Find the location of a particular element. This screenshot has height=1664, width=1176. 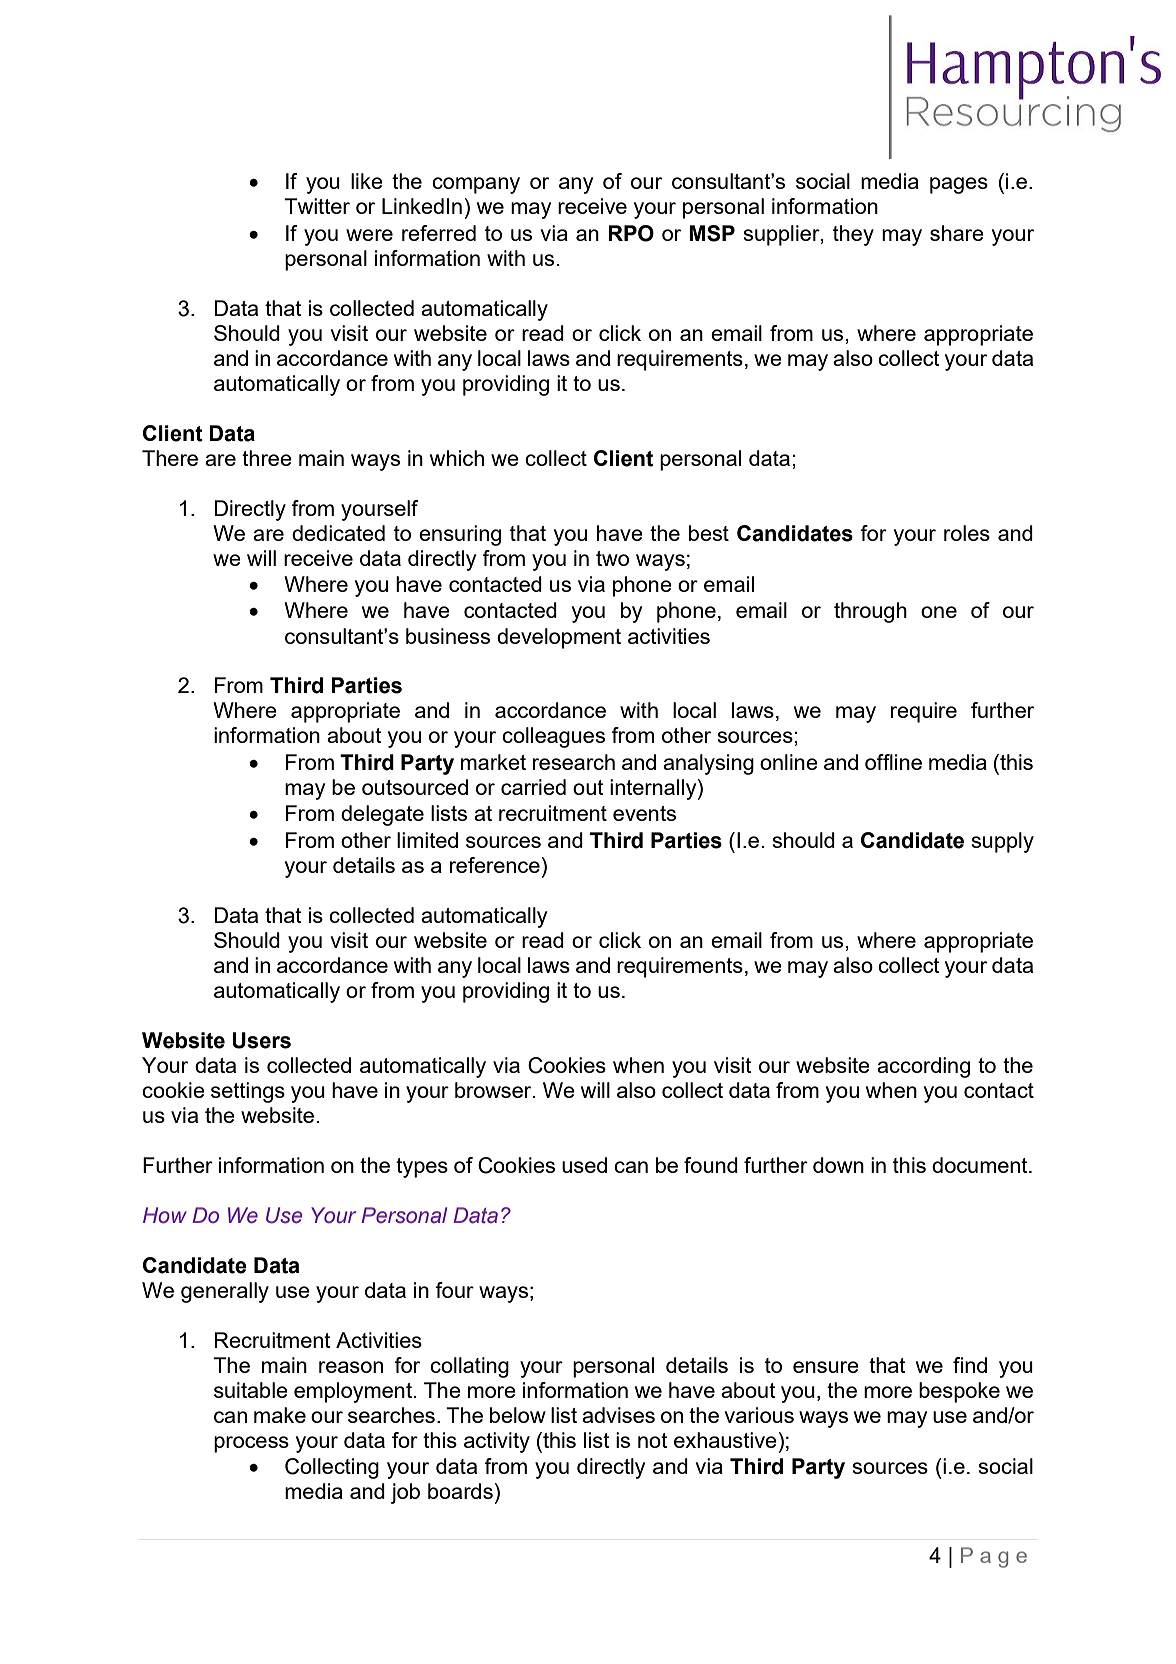

process is located at coordinates (251, 1444).
